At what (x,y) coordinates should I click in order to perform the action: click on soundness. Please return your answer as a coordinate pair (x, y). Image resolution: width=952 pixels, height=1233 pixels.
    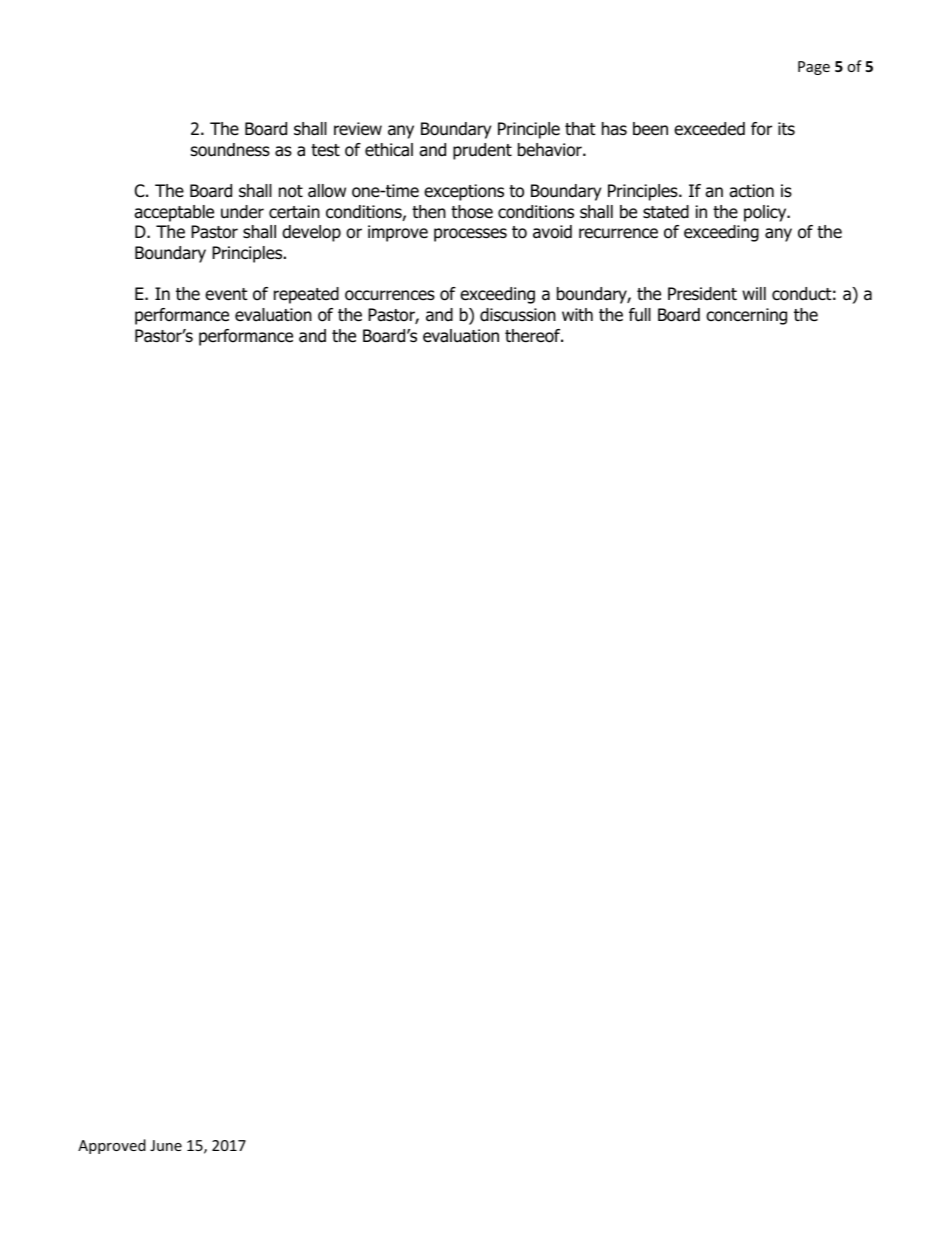
    Looking at the image, I should click on (230, 150).
